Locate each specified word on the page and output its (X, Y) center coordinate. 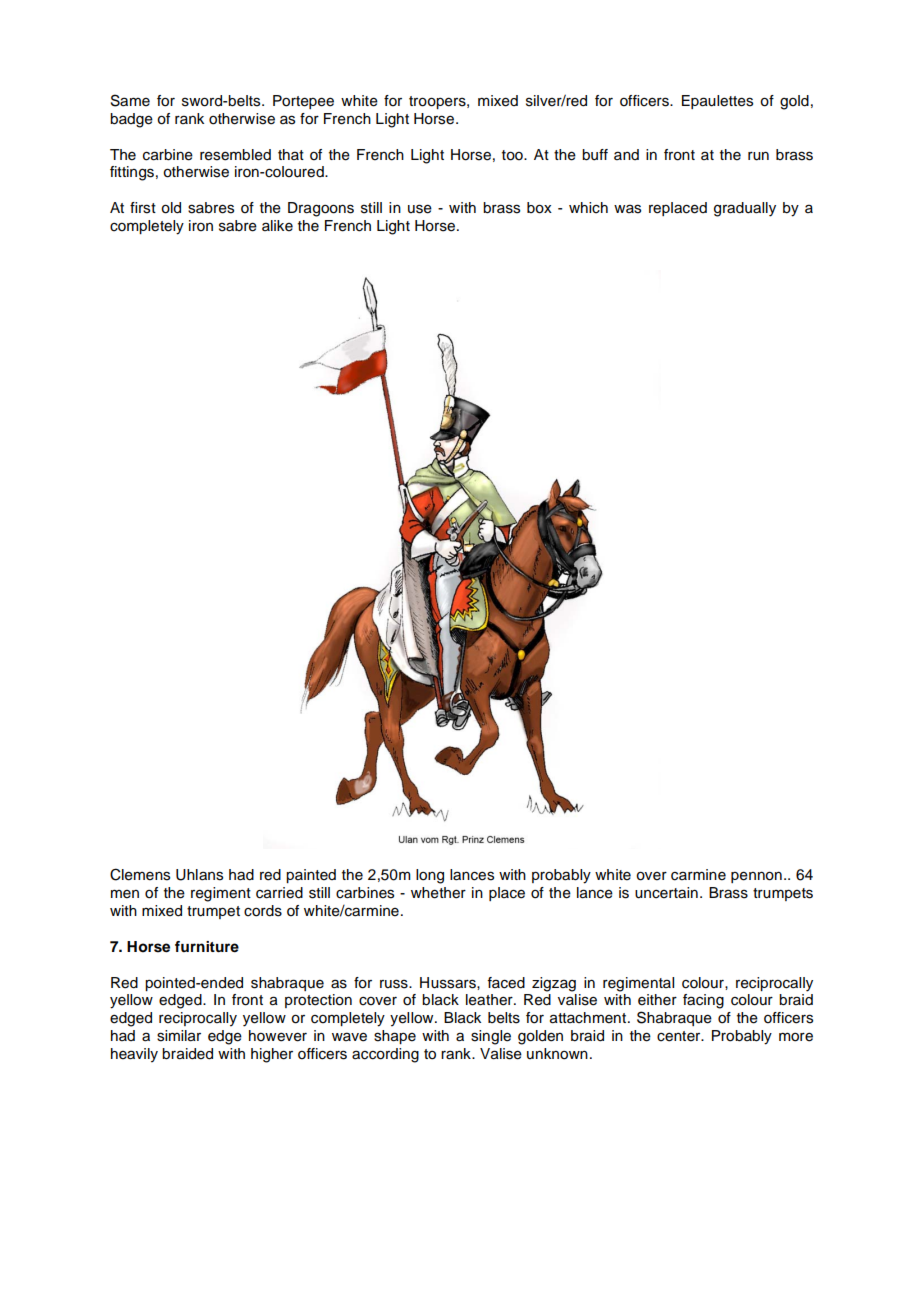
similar (179, 1036)
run (758, 156)
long (430, 876)
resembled (235, 155)
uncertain (666, 893)
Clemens (140, 874)
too (513, 155)
